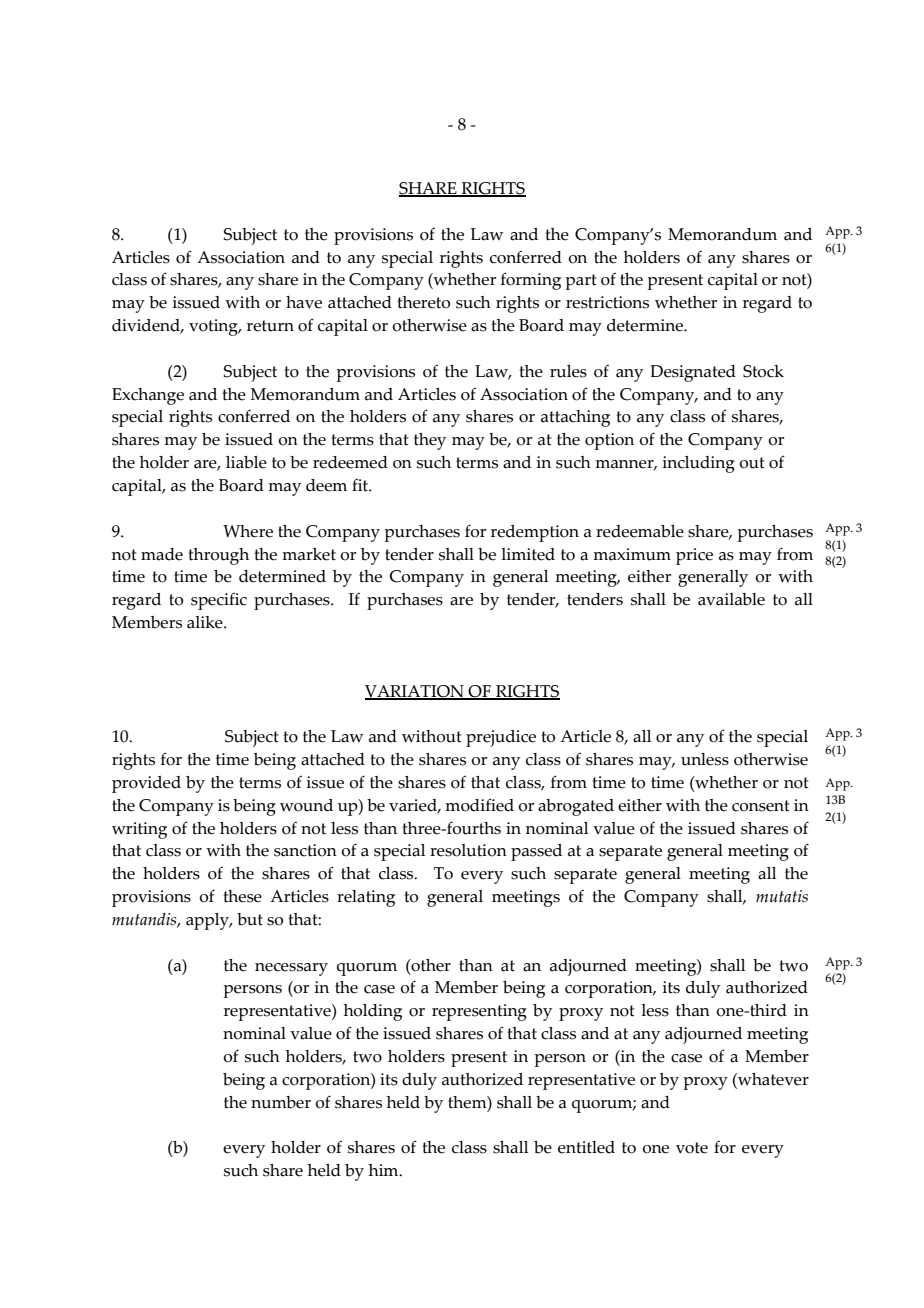 Image resolution: width=924 pixels, height=1308 pixels. What do you see at coordinates (385, 1170) in the document?
I see `him` at bounding box center [385, 1170].
